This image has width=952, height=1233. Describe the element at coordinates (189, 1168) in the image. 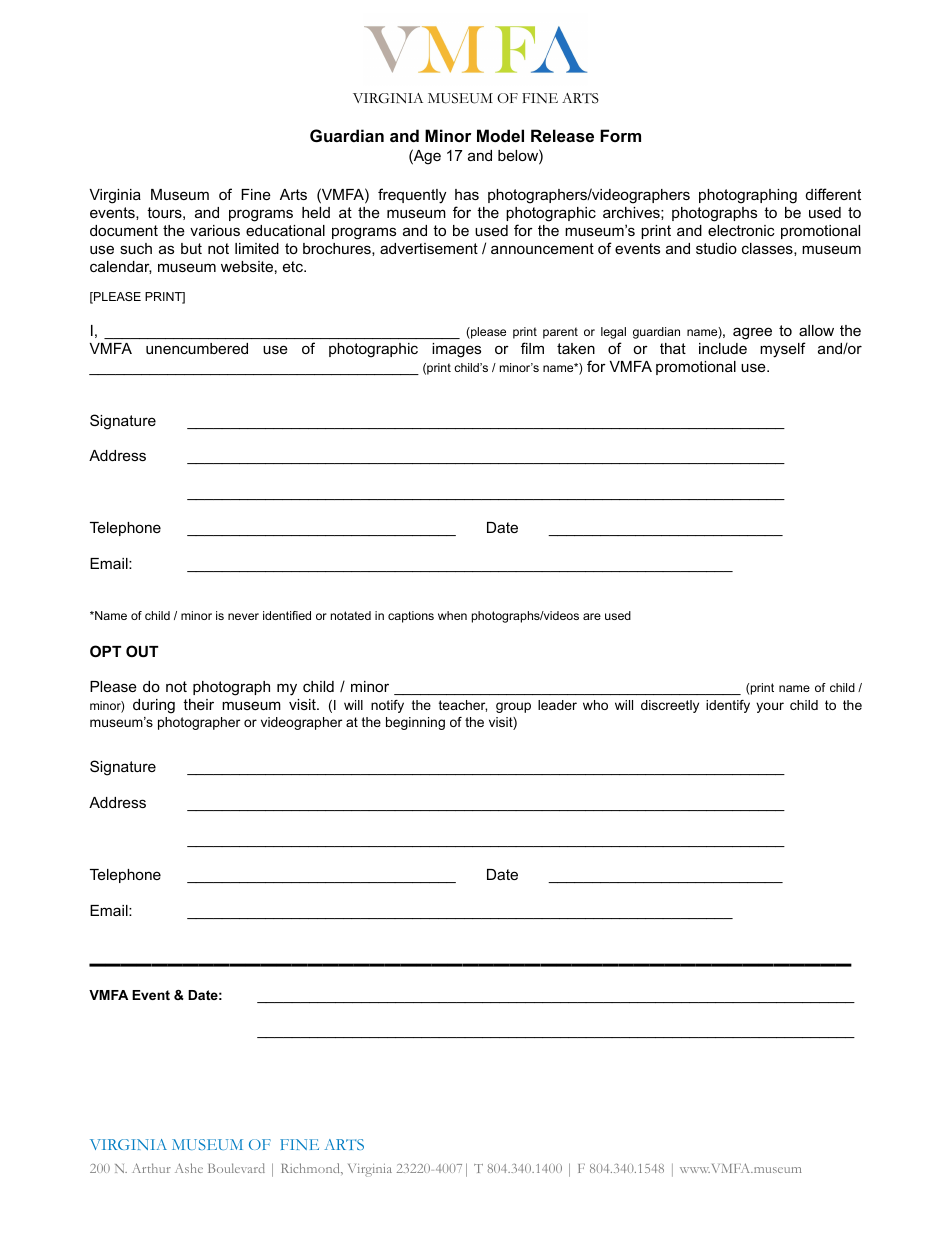

I see `Ashe` at that location.
